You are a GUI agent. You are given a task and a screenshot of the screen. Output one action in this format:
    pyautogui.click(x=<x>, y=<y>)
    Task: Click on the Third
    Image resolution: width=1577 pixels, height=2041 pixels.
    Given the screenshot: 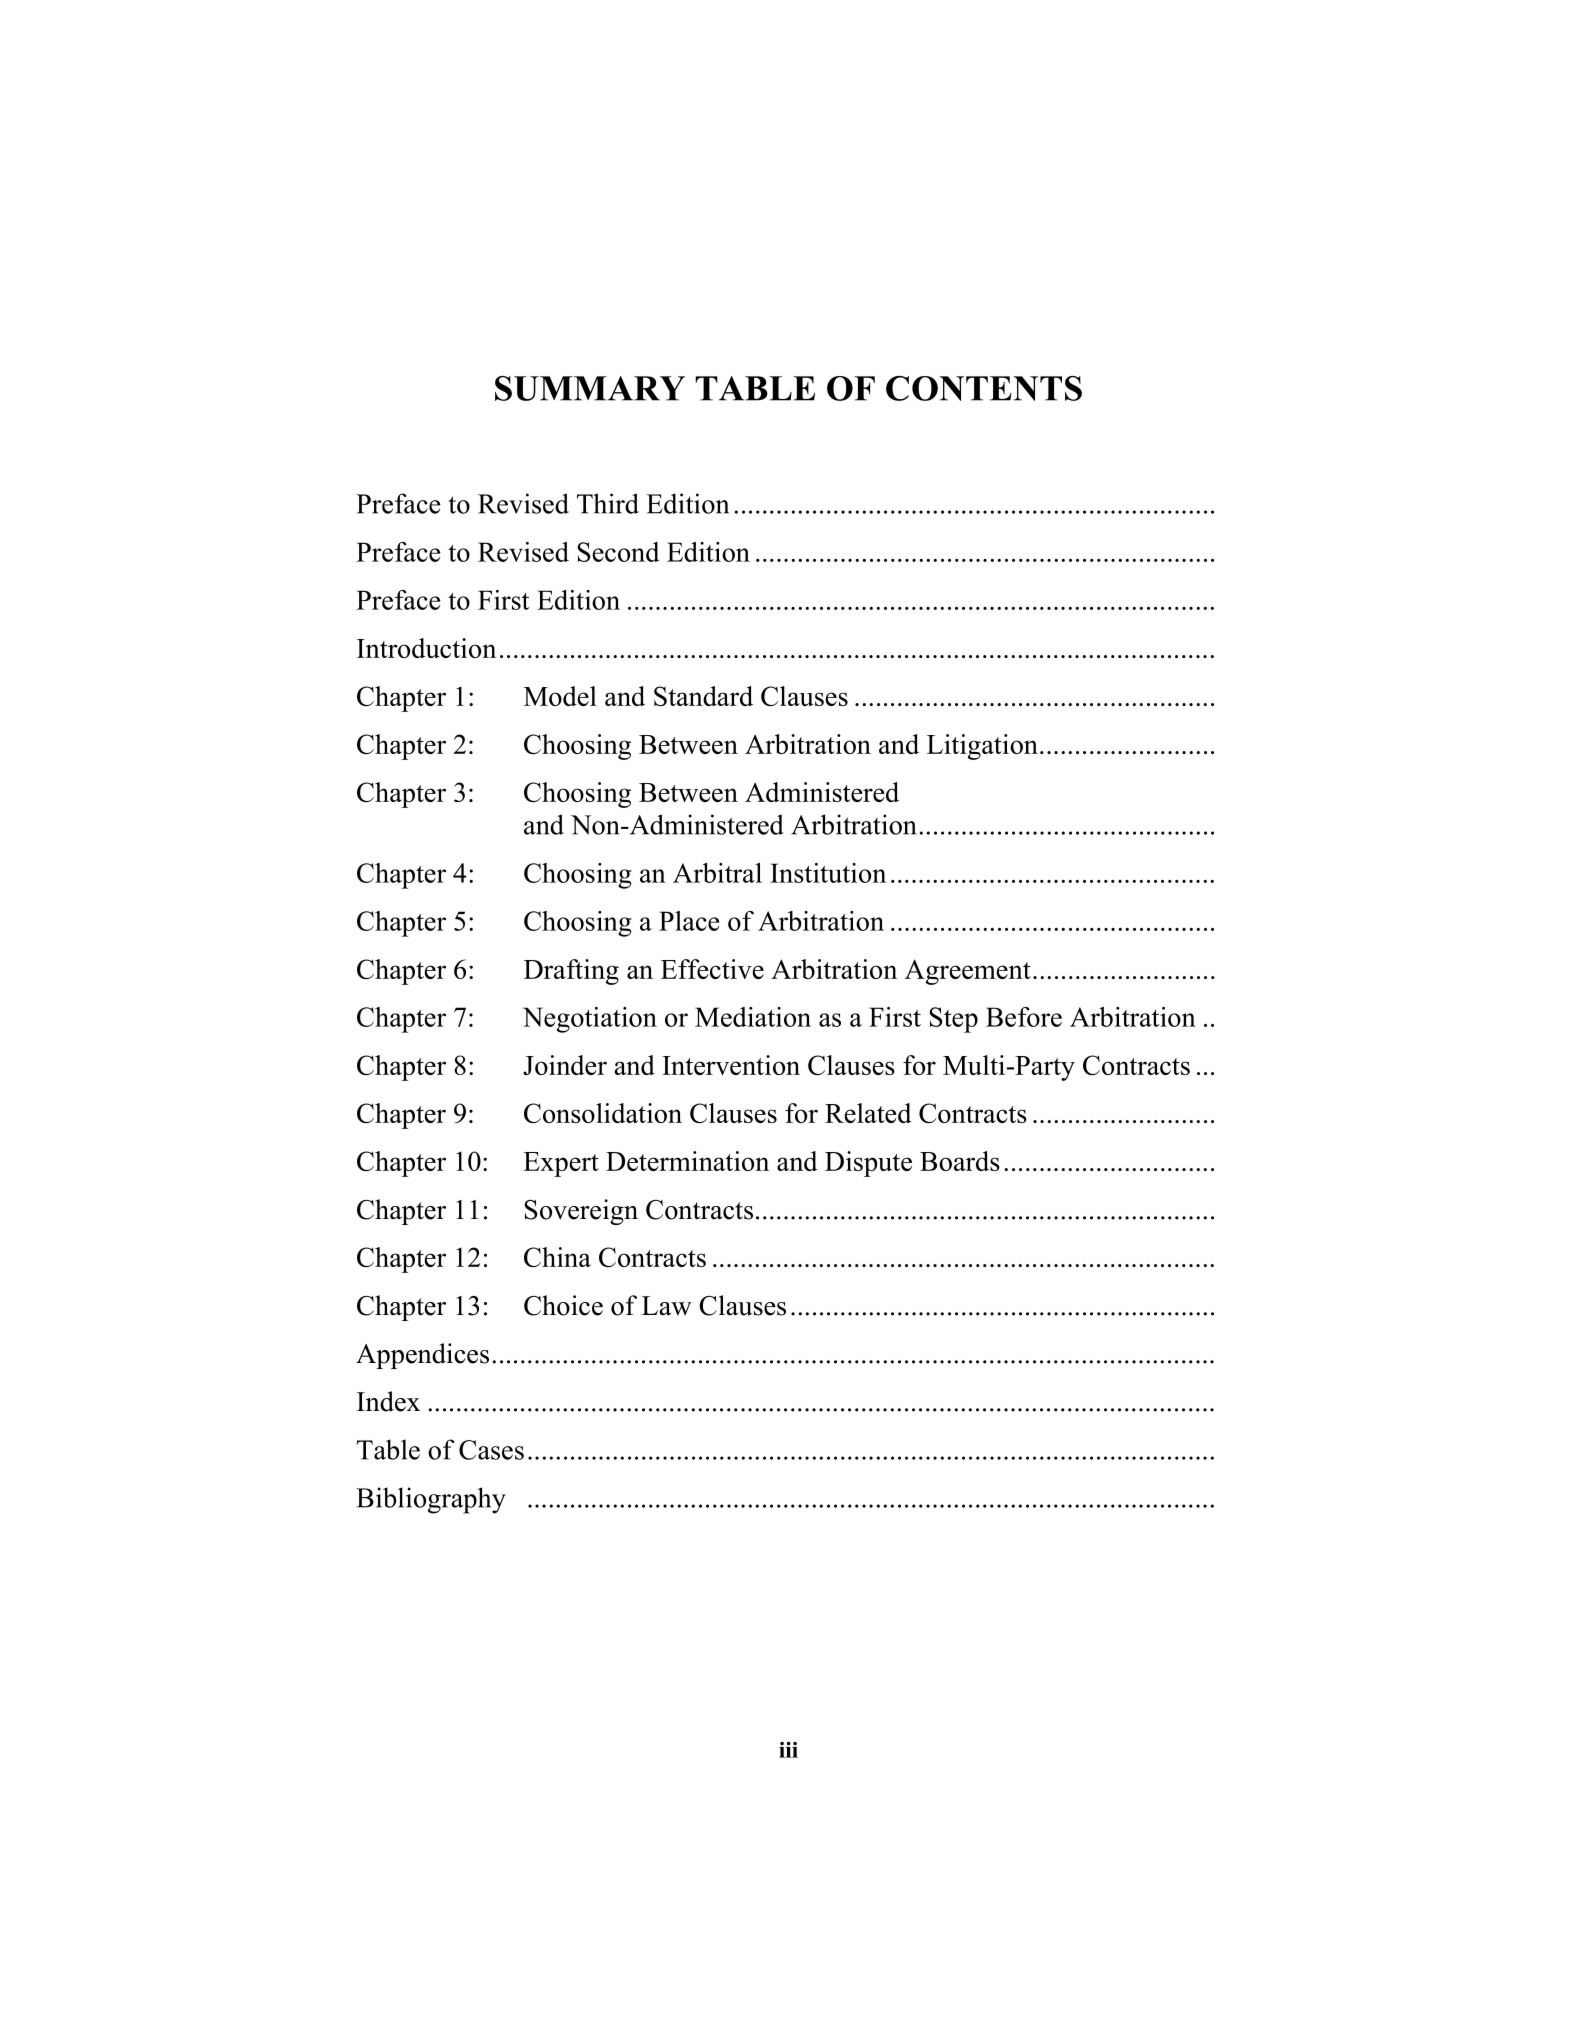 What is the action you would take?
    pyautogui.click(x=608, y=503)
